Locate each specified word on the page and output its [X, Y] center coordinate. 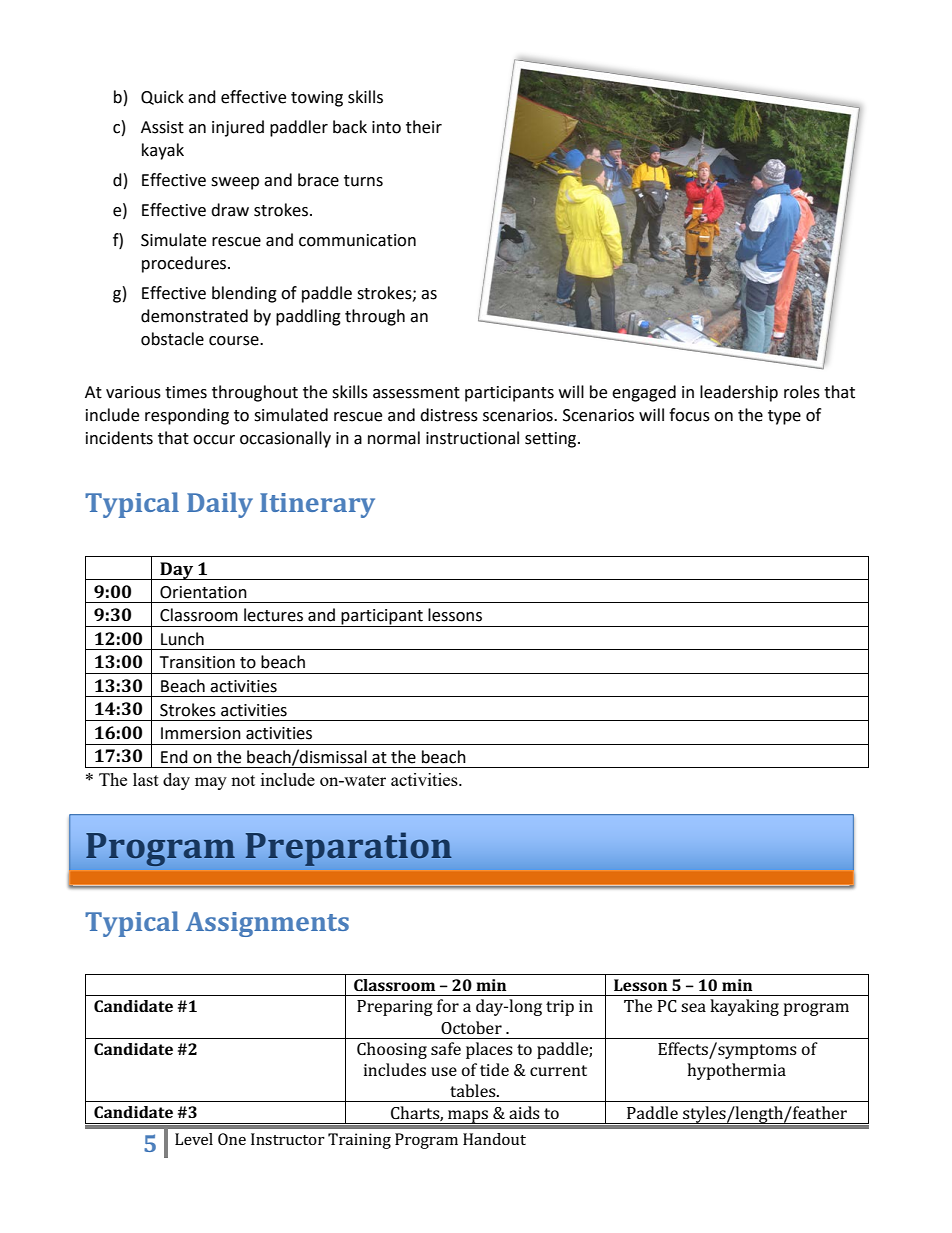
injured [238, 128]
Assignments [267, 924]
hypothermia [736, 1071]
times [186, 392]
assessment [416, 393]
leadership [739, 393]
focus [689, 415]
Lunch [182, 639]
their [424, 127]
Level [194, 1139]
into [386, 127]
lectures [273, 615]
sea [693, 1007]
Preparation [349, 849]
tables [474, 1090]
